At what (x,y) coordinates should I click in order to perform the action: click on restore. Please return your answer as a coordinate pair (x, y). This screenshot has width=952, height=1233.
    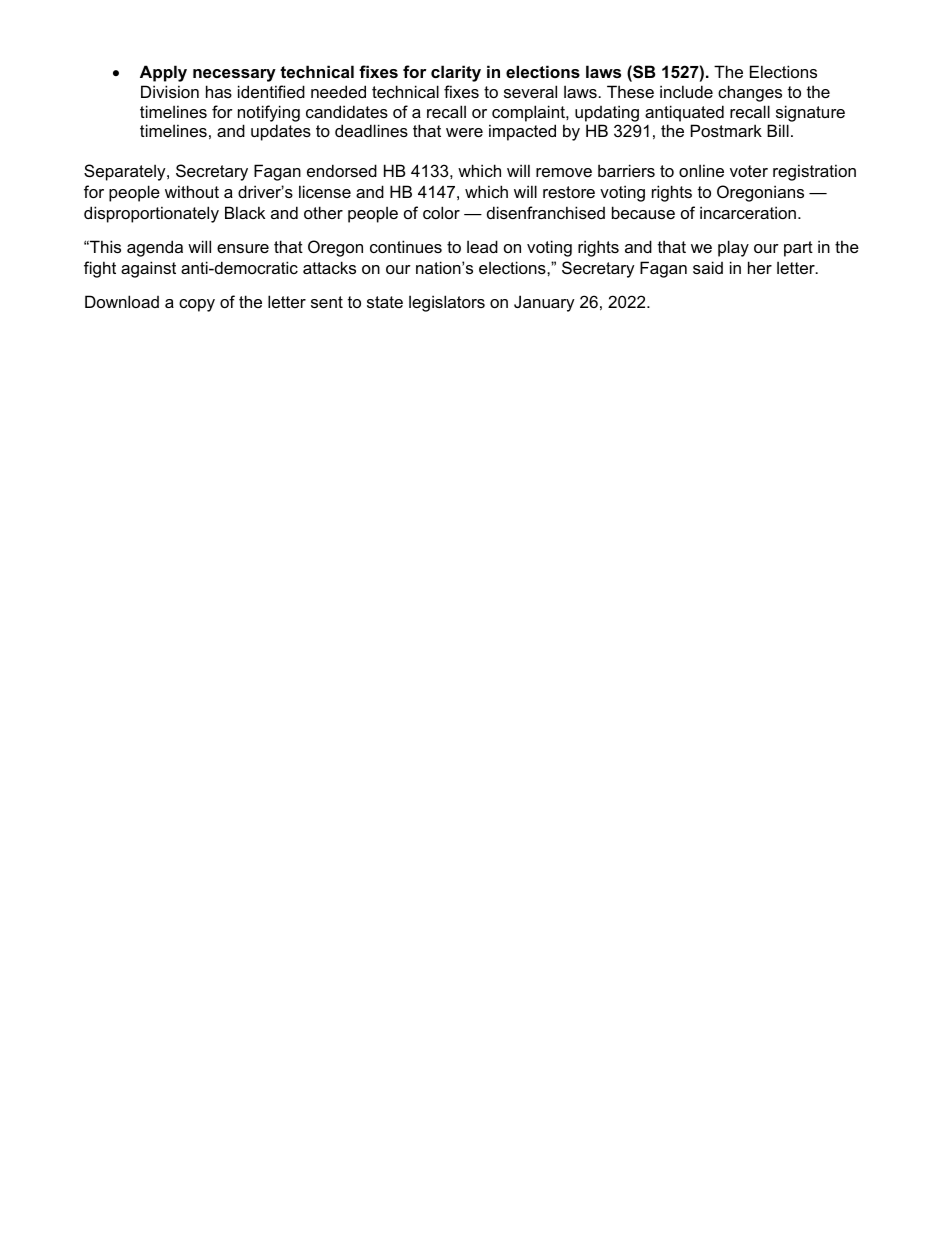
    Looking at the image, I should click on (569, 192).
